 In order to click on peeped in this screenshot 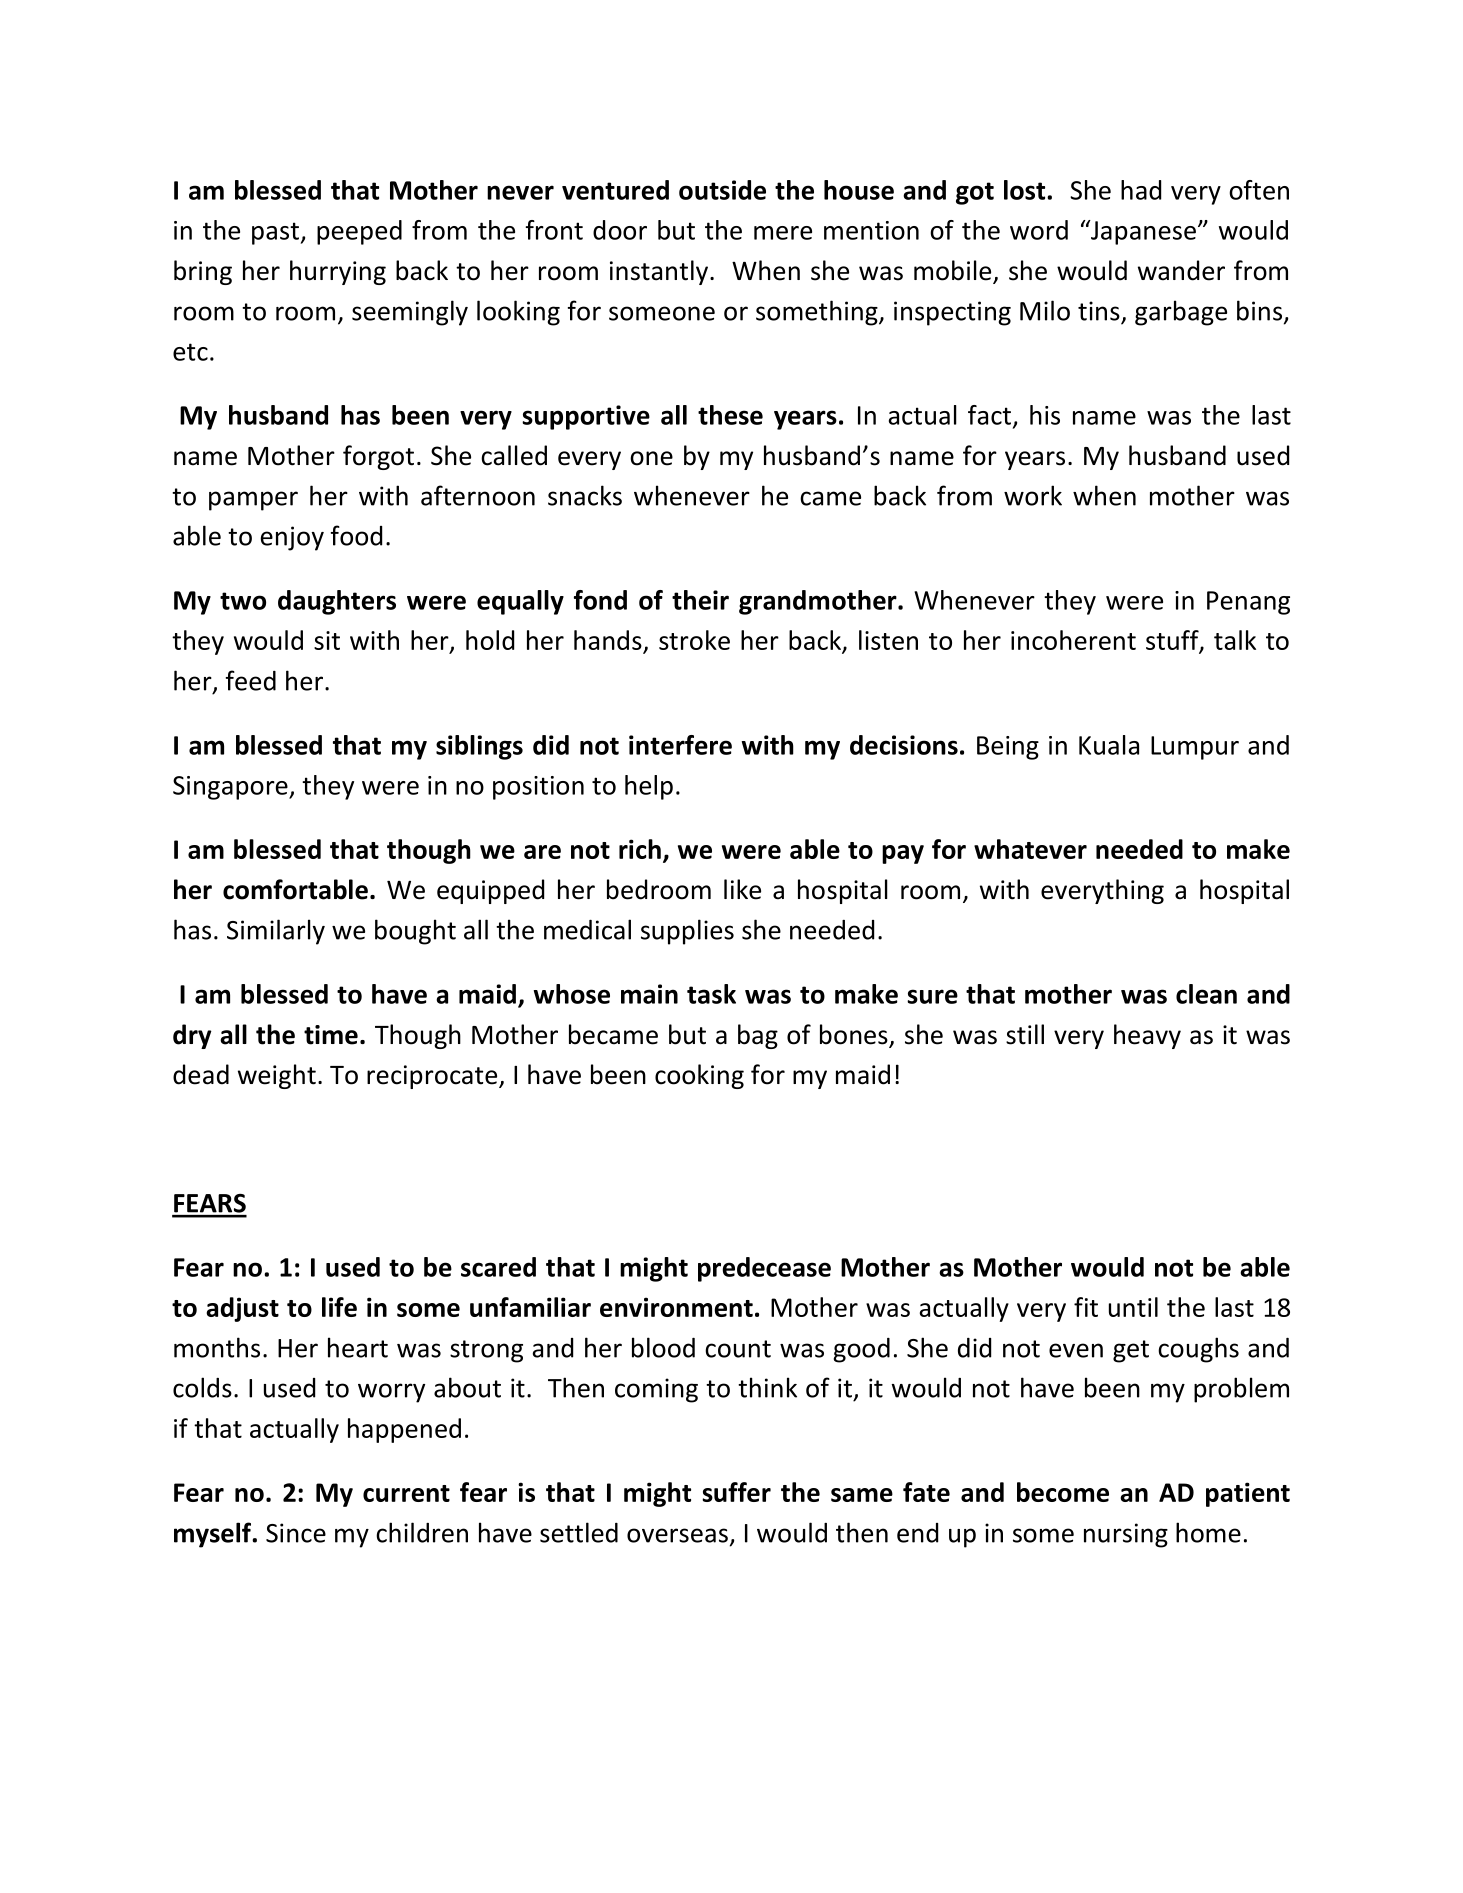, I will do `click(359, 232)`.
